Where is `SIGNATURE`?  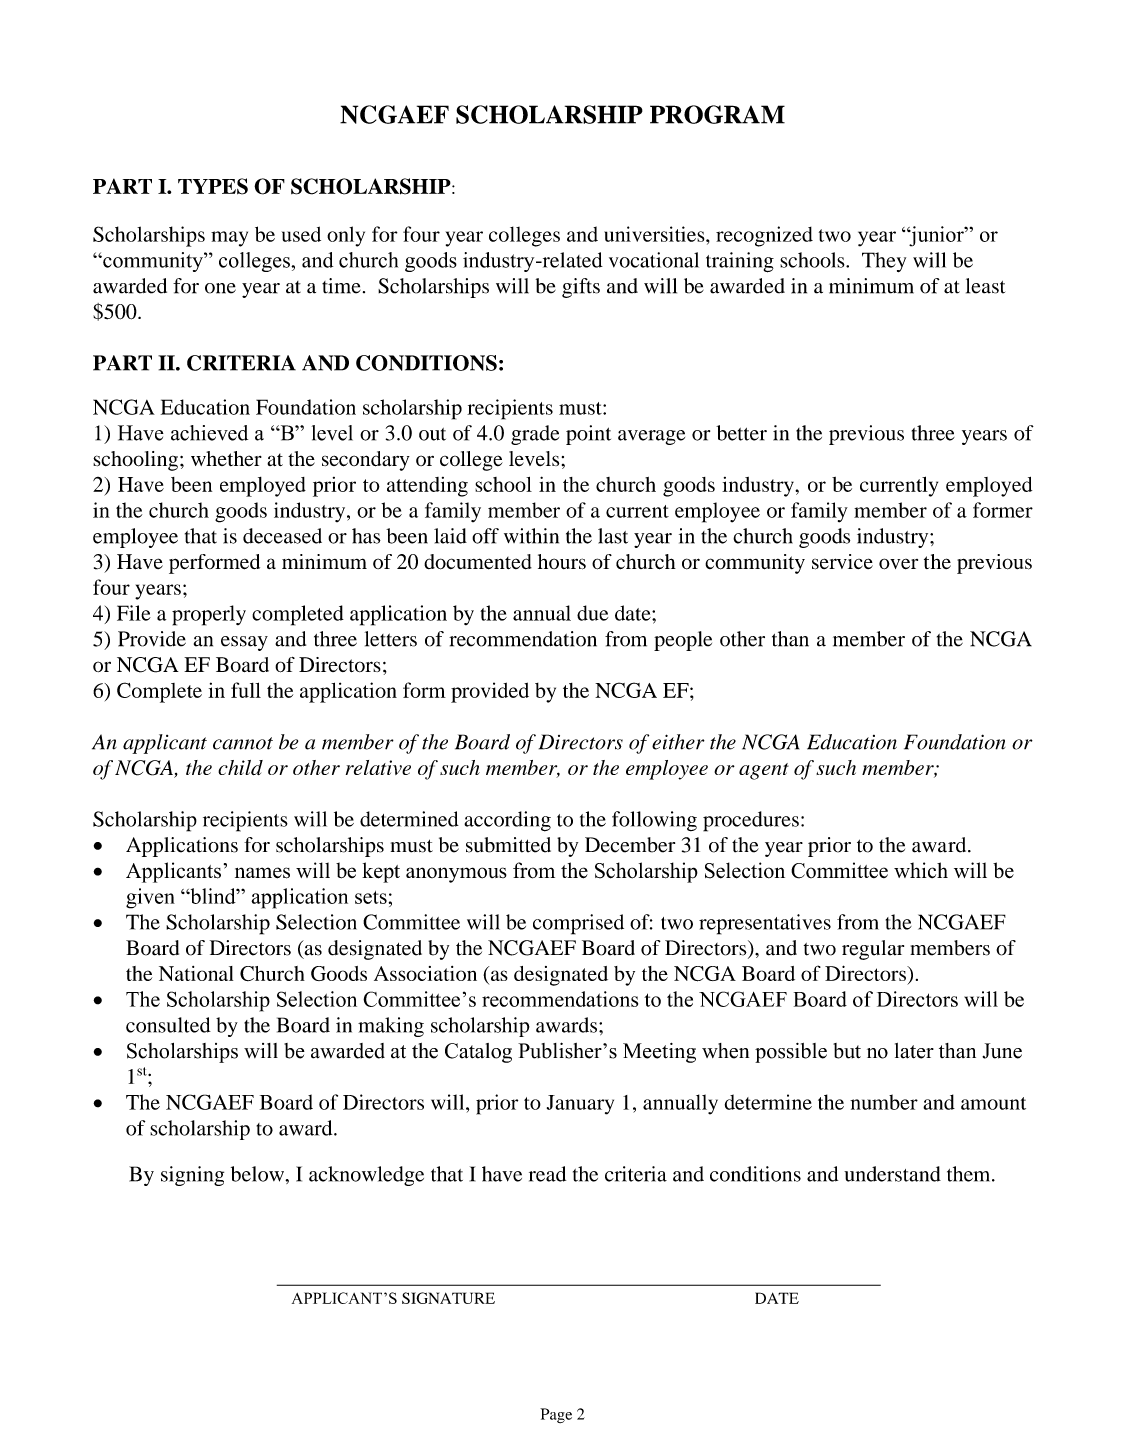
SIGNATURE is located at coordinates (448, 1298).
